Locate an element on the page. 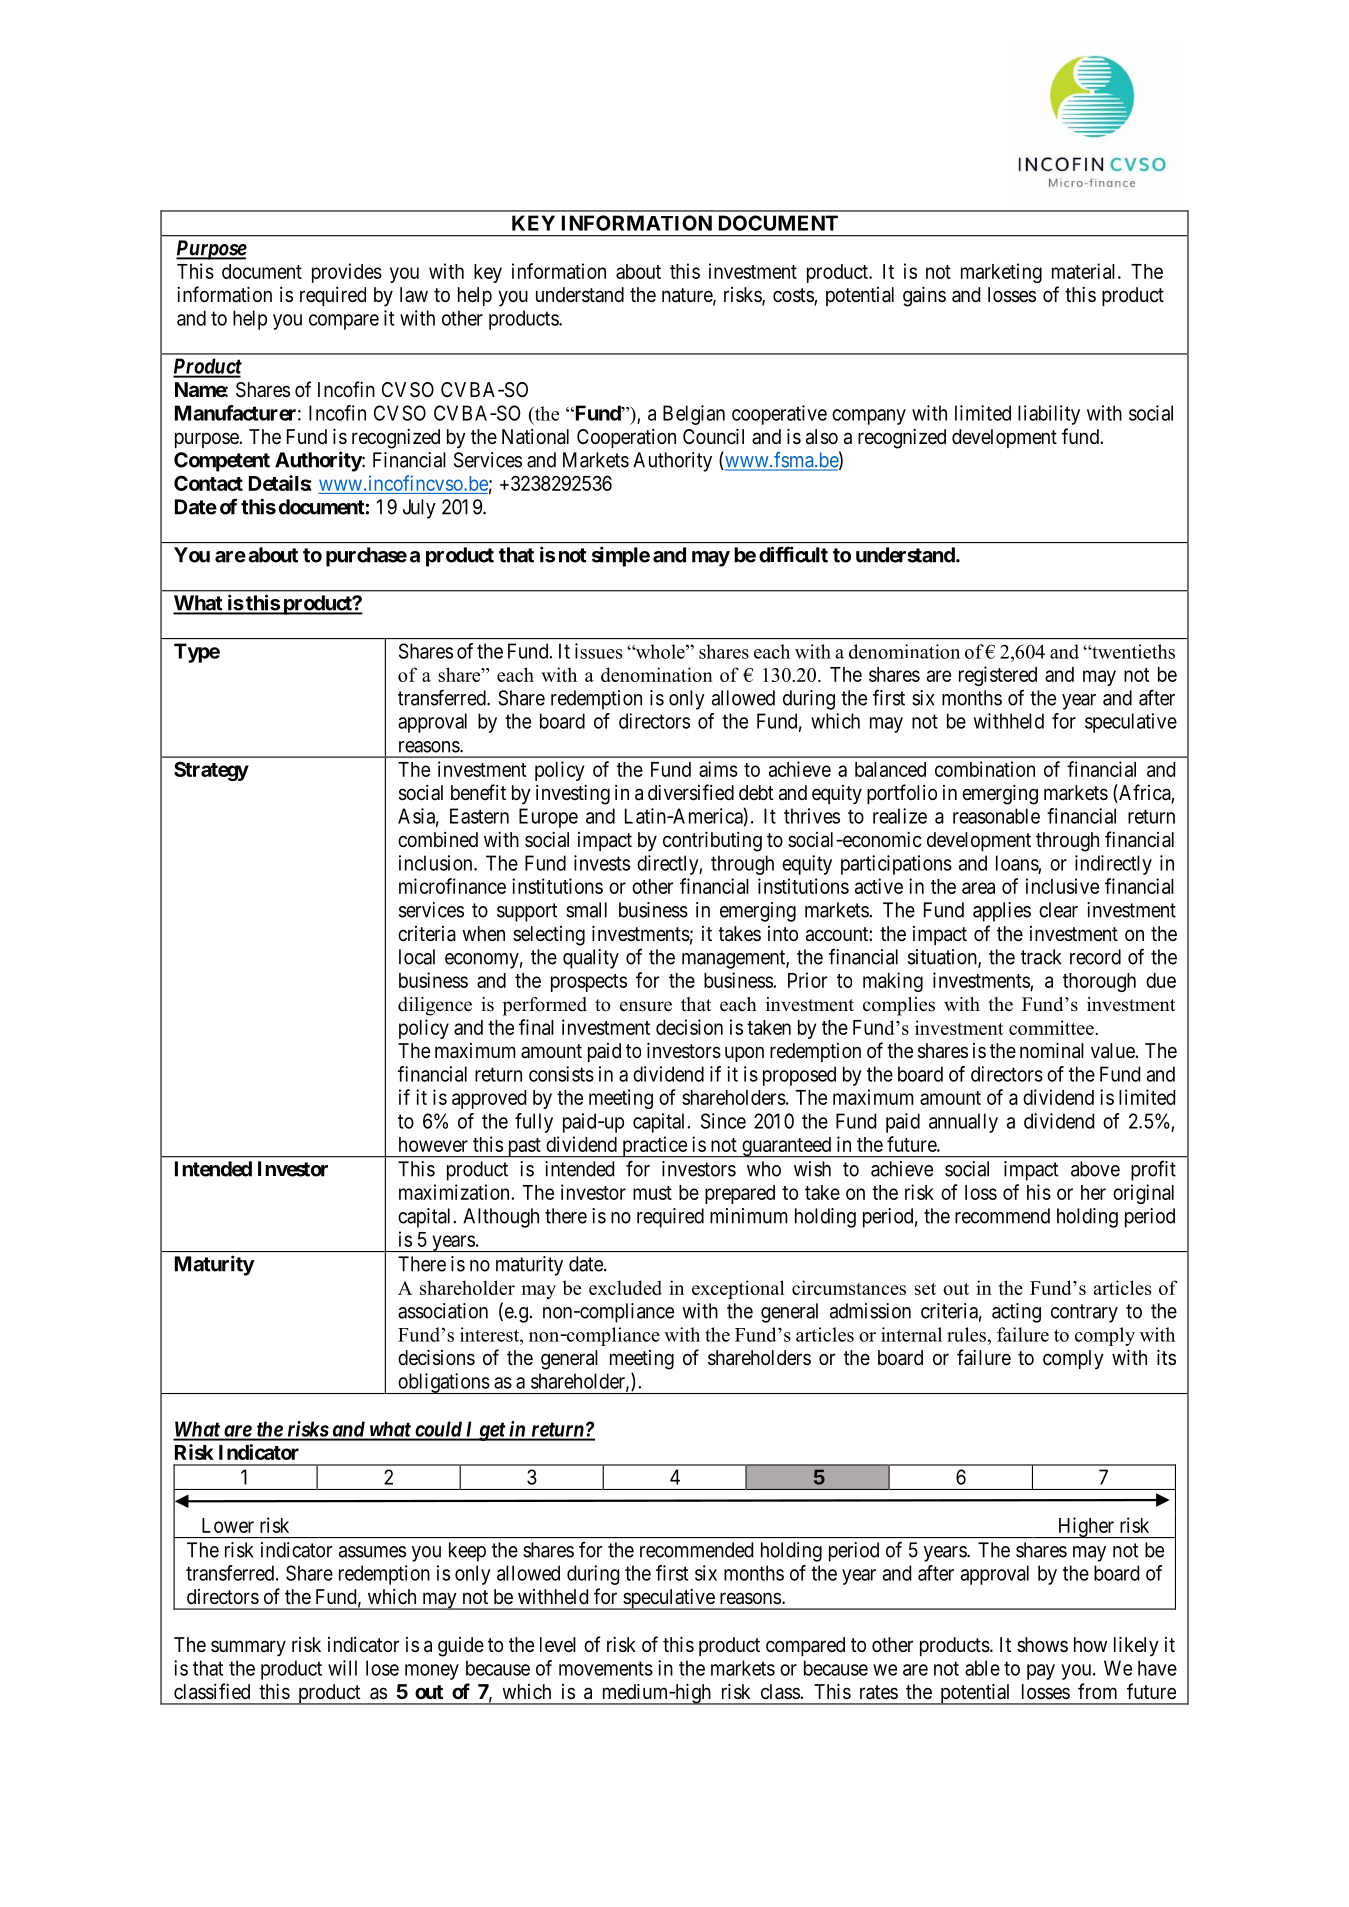  combination is located at coordinates (985, 769).
